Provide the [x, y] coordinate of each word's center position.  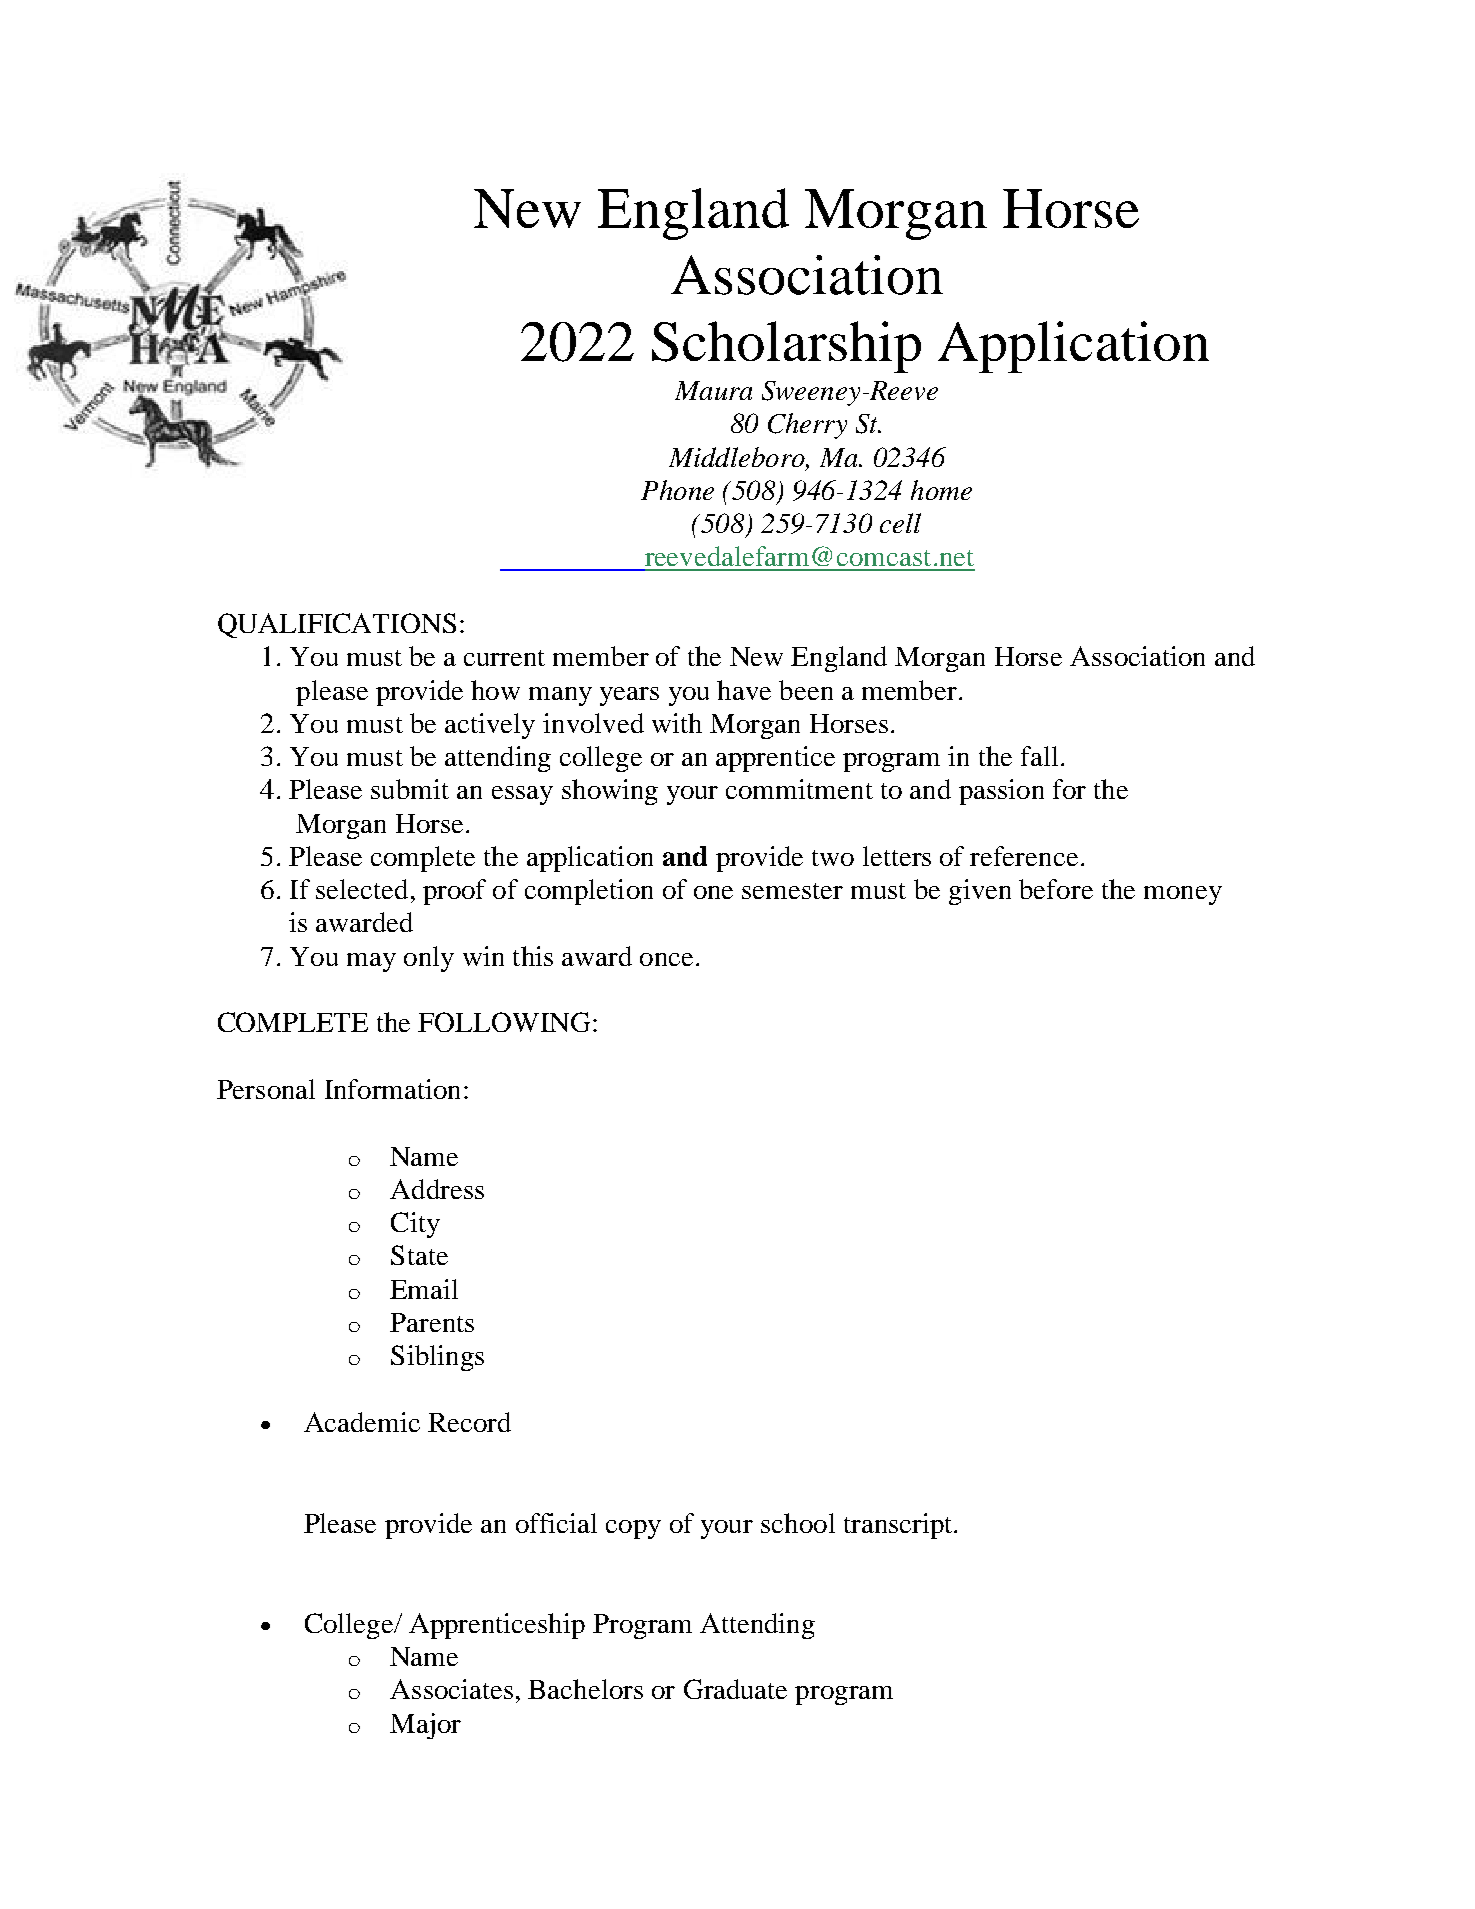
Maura [713, 390]
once [666, 959]
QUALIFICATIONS [337, 625]
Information [392, 1089]
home [941, 490]
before [1056, 889]
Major [425, 1726]
